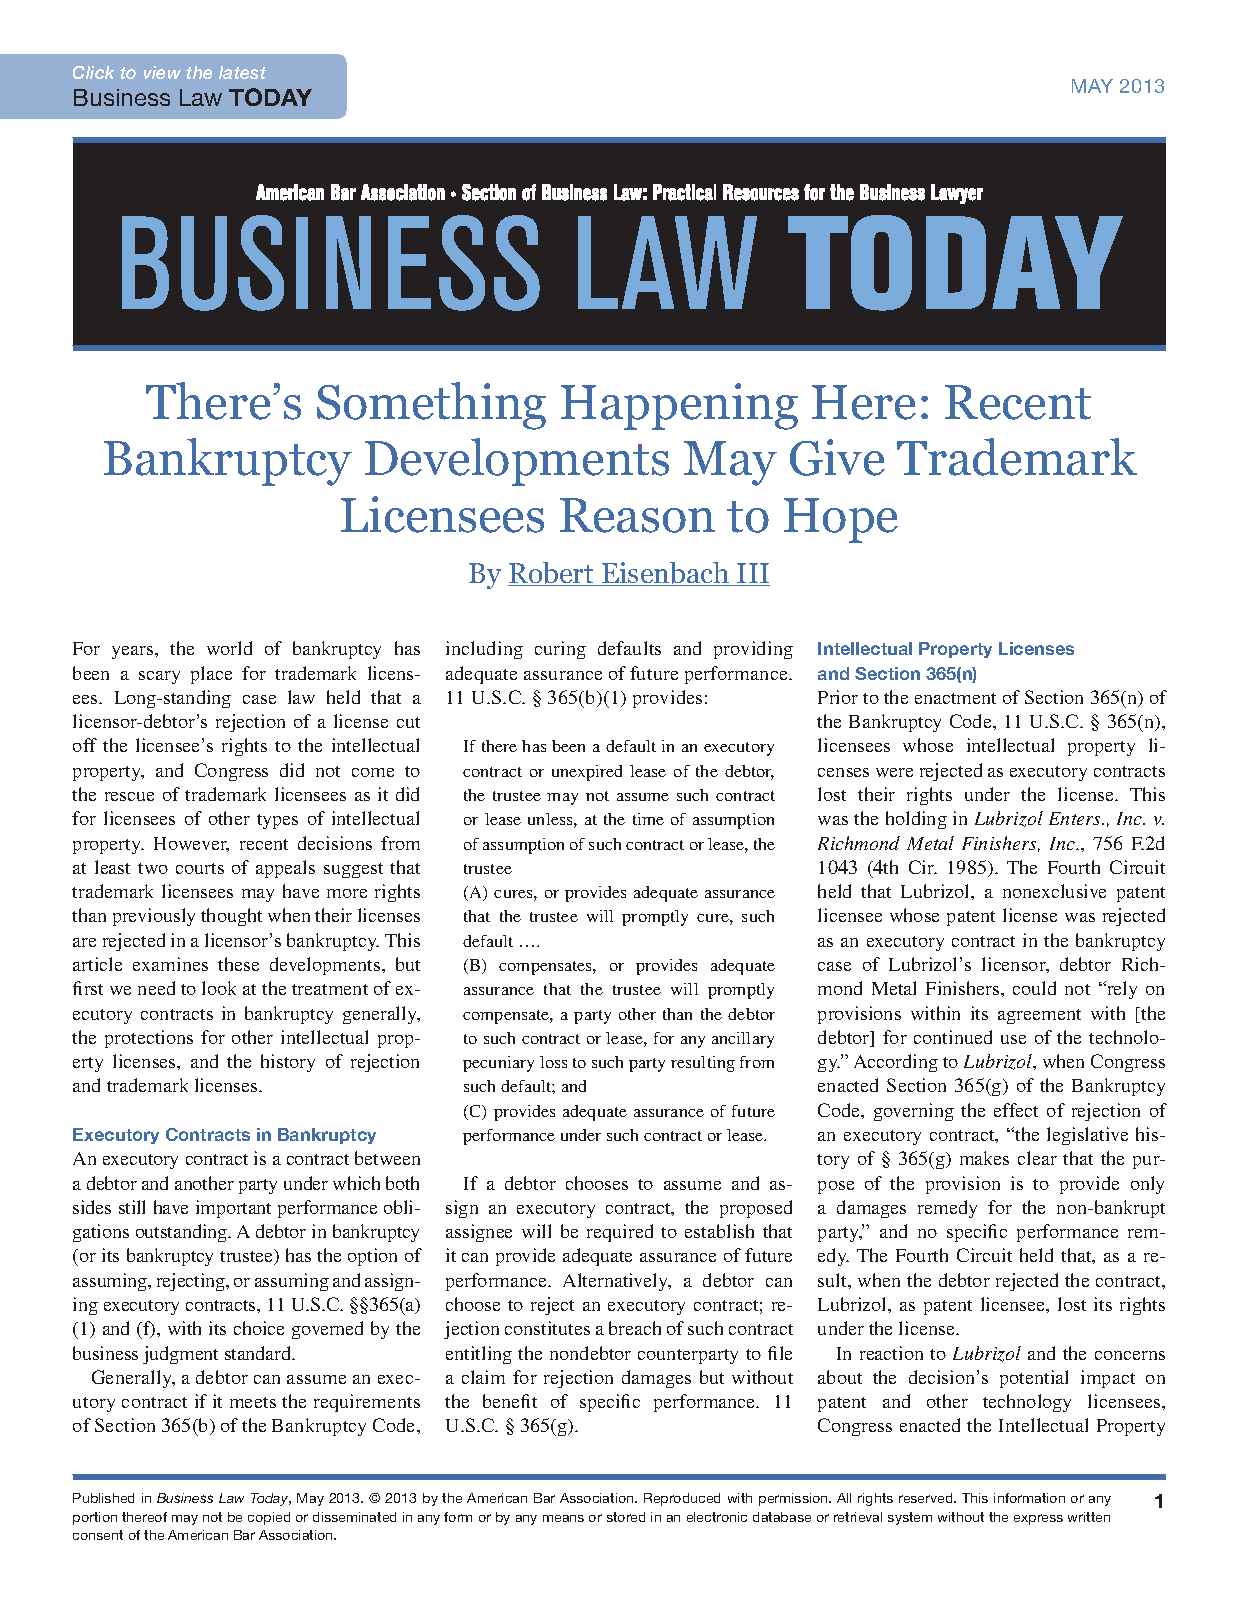 Image resolution: width=1239 pixels, height=1603 pixels. I want to click on Happening, so click(679, 406).
